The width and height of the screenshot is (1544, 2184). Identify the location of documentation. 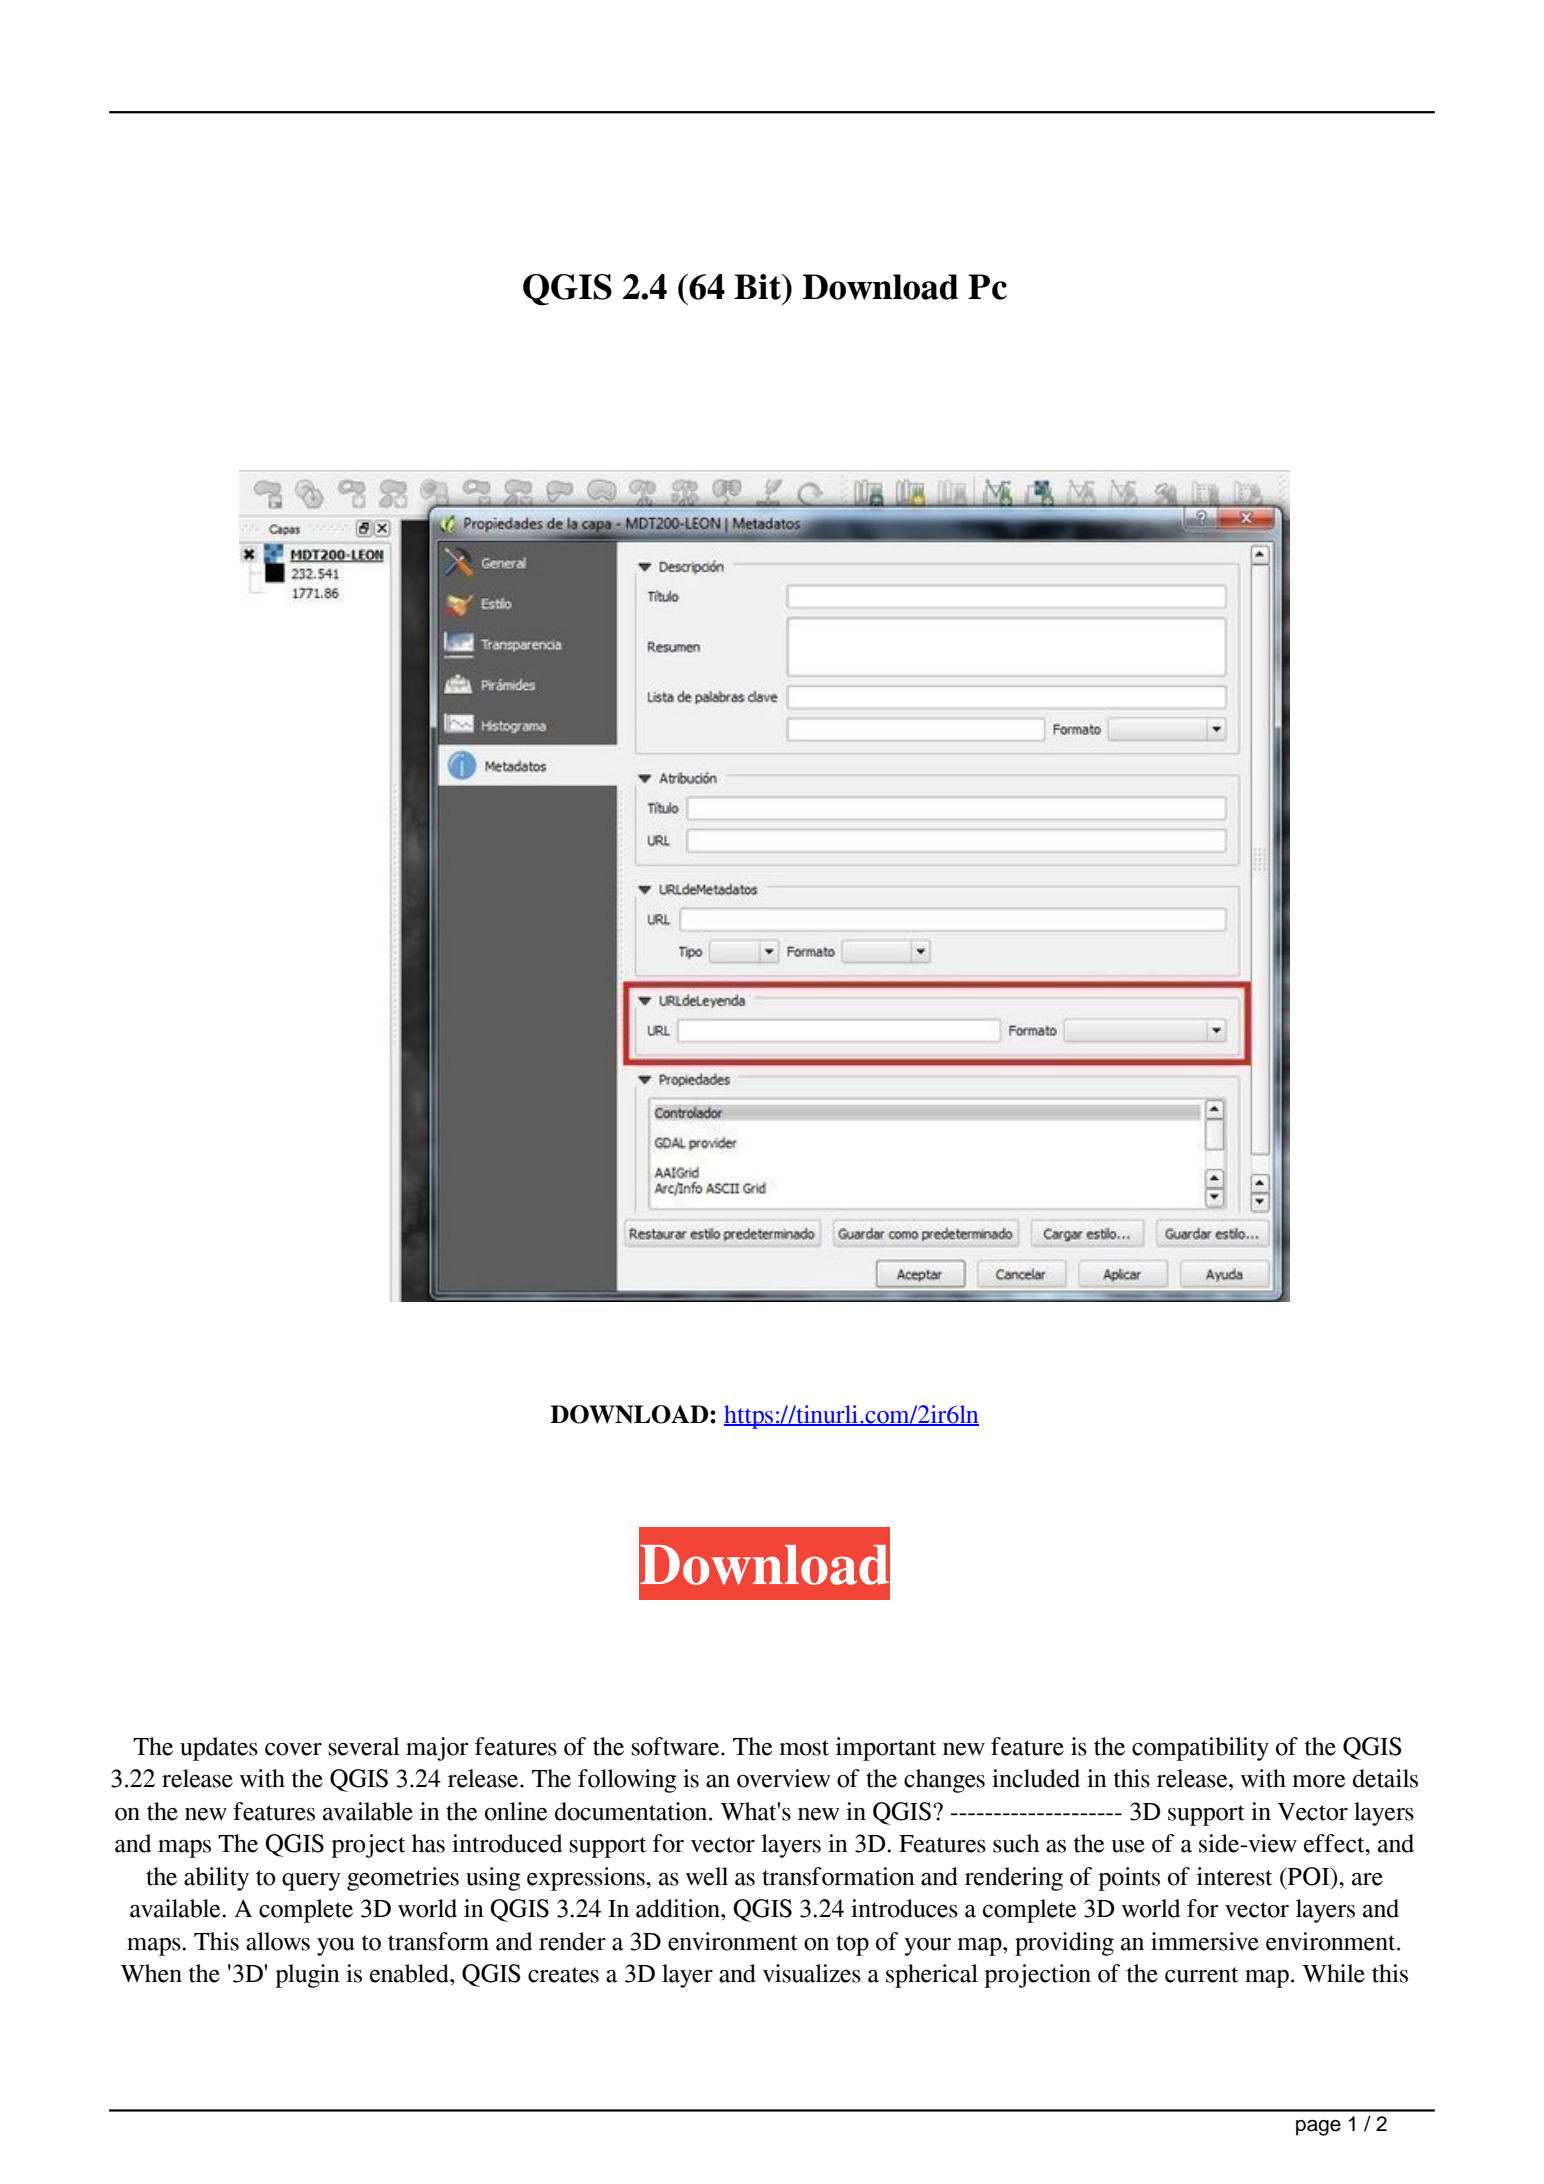
(632, 1811).
